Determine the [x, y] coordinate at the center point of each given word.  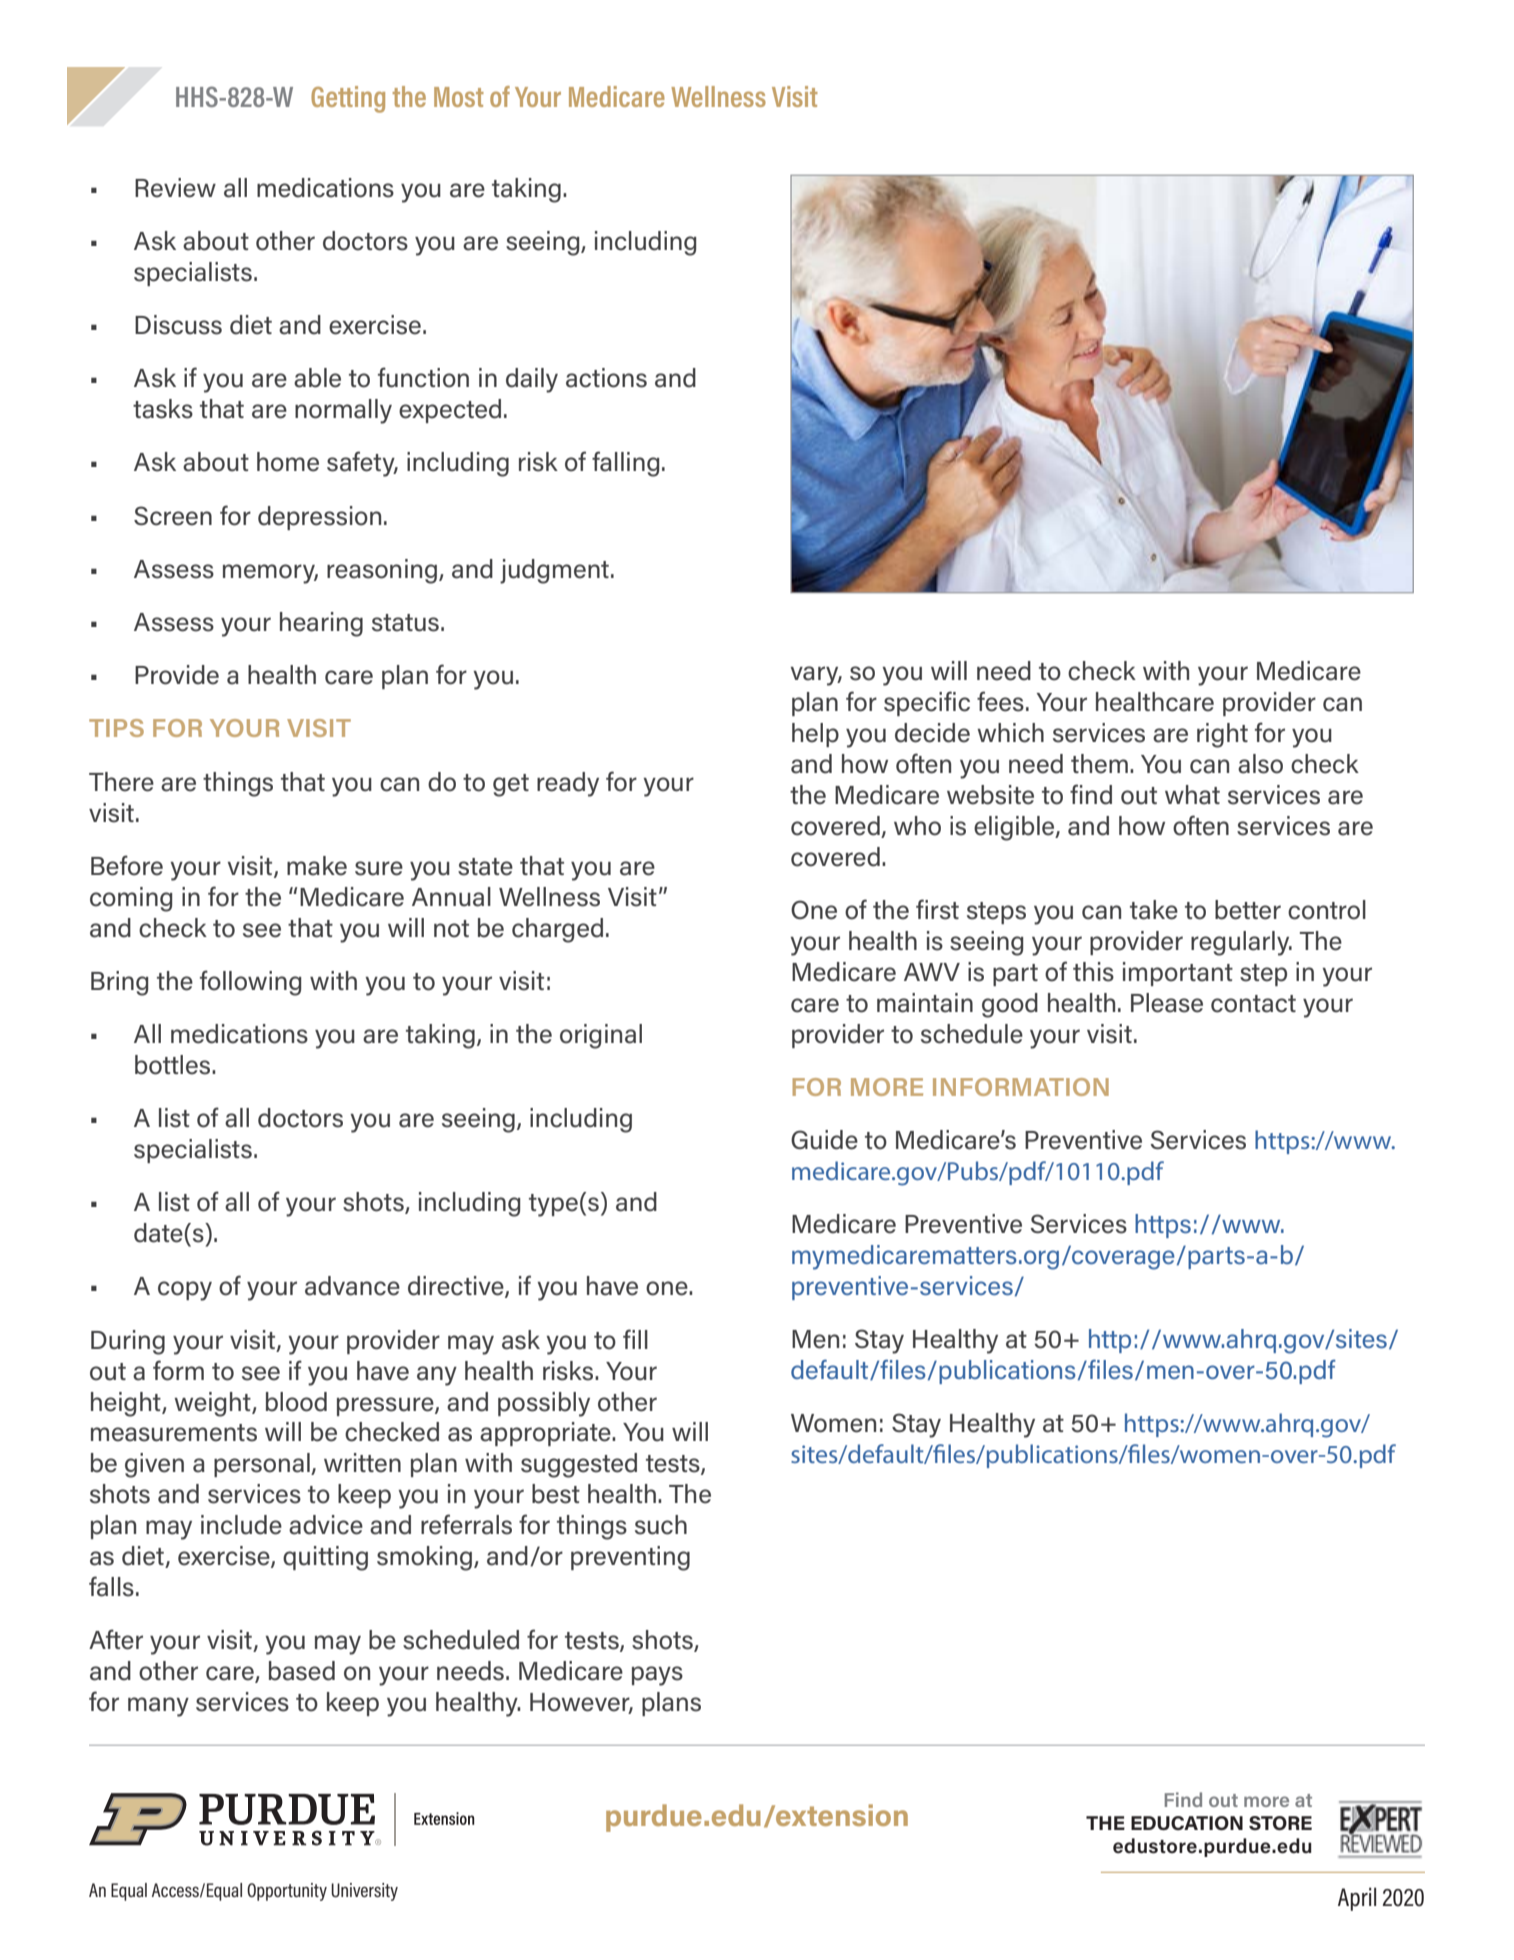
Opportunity [287, 1892]
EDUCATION [1187, 1823]
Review [175, 188]
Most [459, 97]
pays [657, 1676]
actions [606, 378]
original [601, 1036]
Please [1167, 1003]
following [251, 983]
